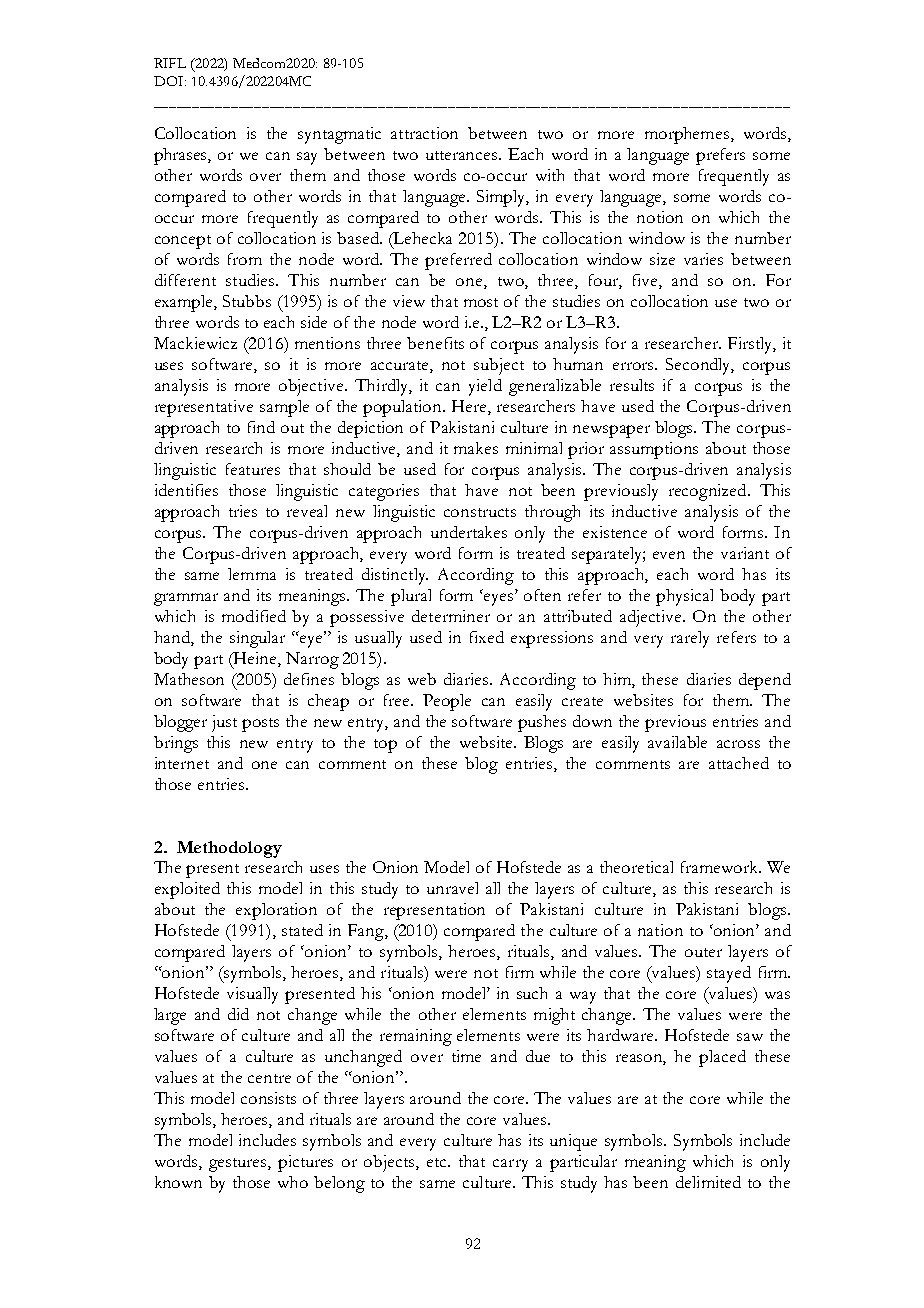  What do you see at coordinates (307, 158) in the screenshot?
I see `say` at bounding box center [307, 158].
